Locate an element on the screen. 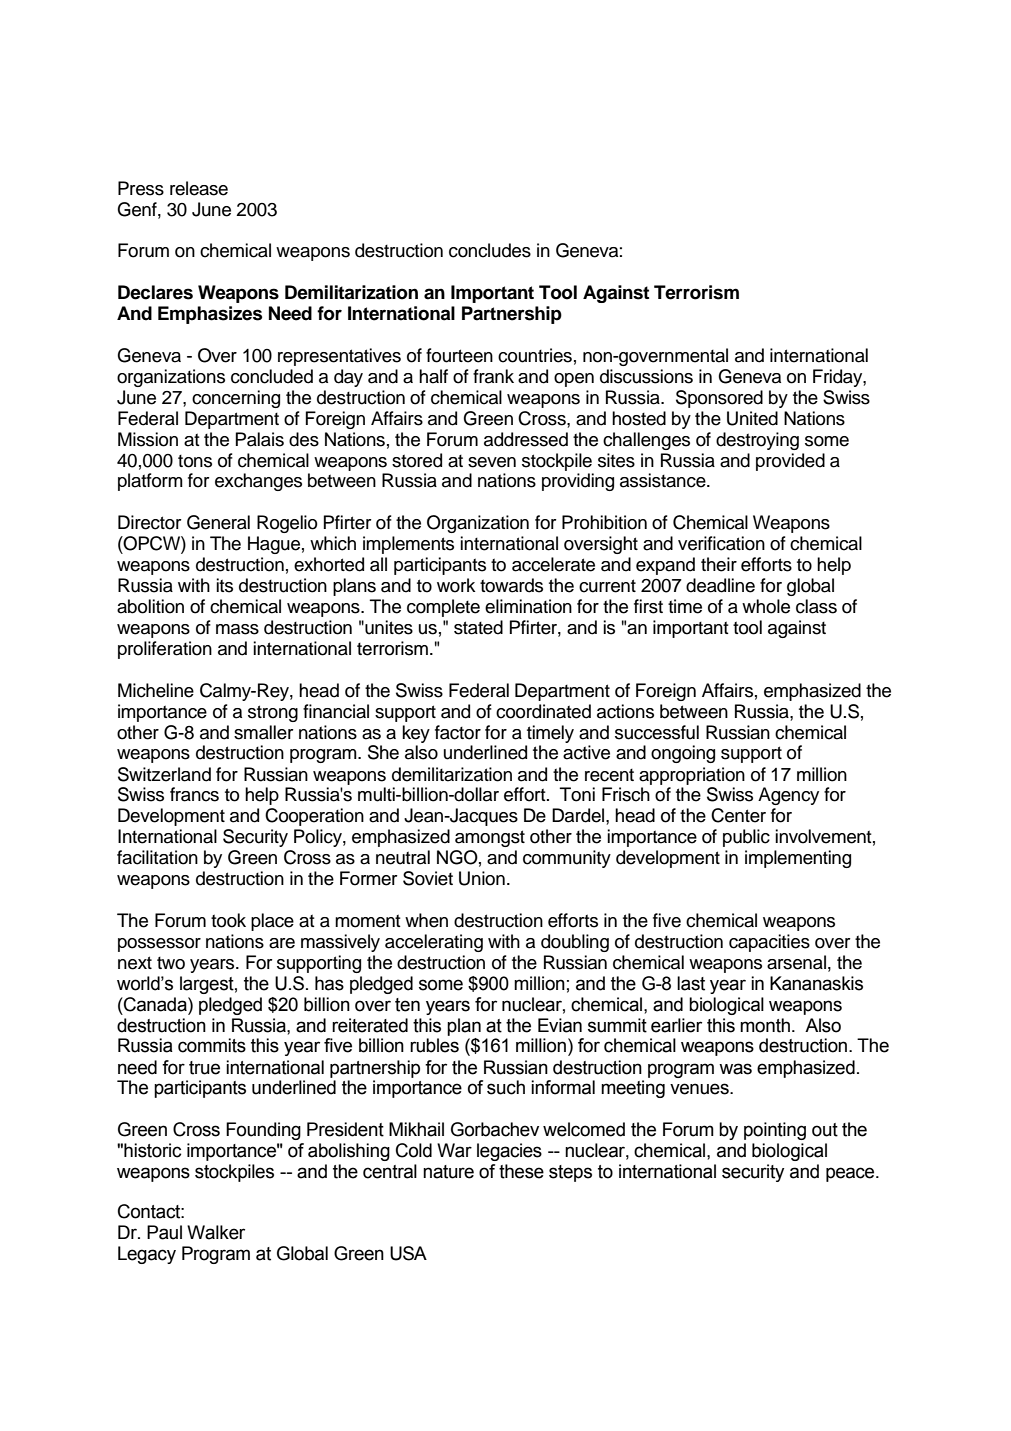  took is located at coordinates (228, 920).
